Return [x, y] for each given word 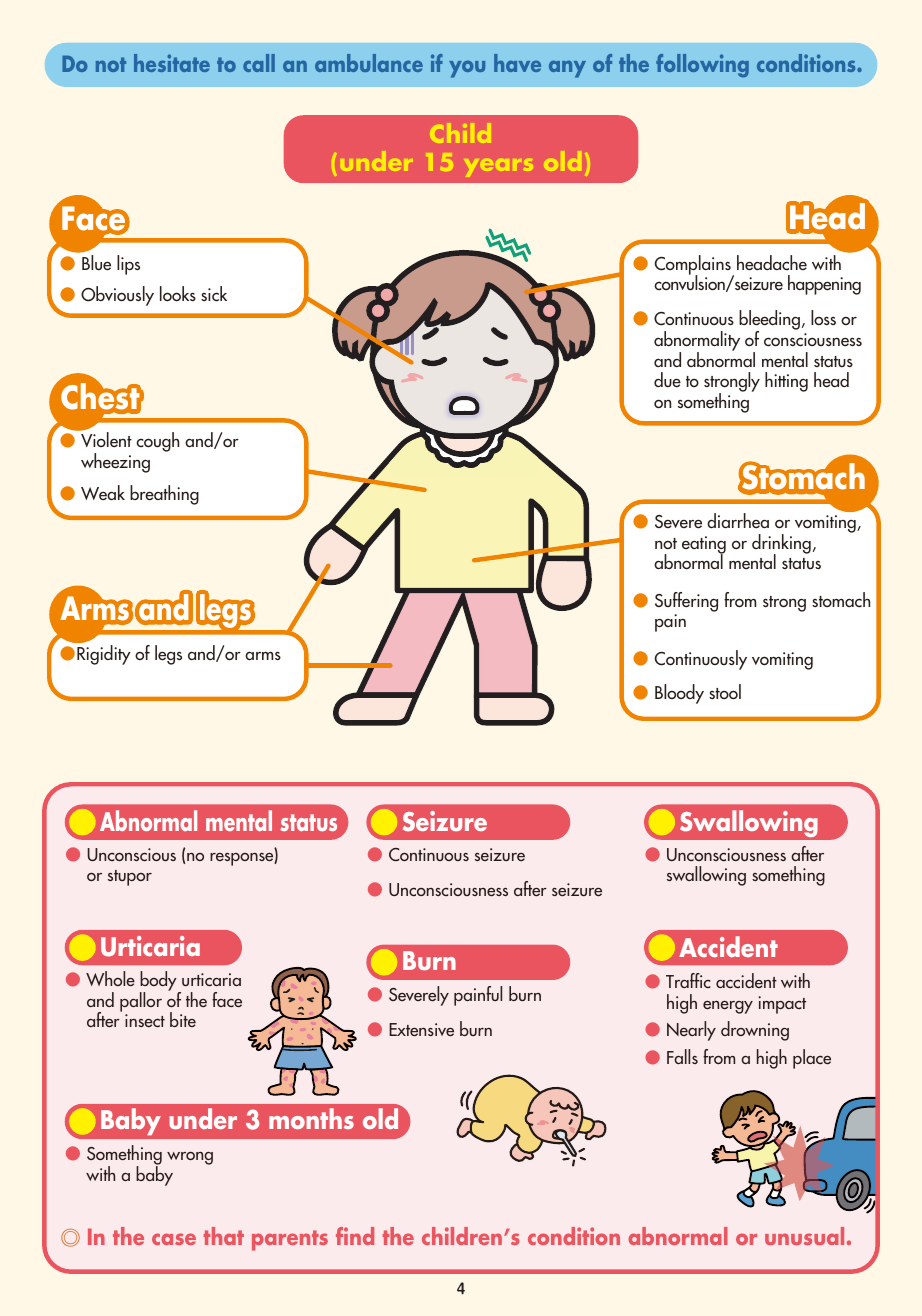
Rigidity [104, 655]
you [467, 69]
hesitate [172, 63]
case [174, 1239]
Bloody [679, 694]
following [702, 66]
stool [725, 692]
